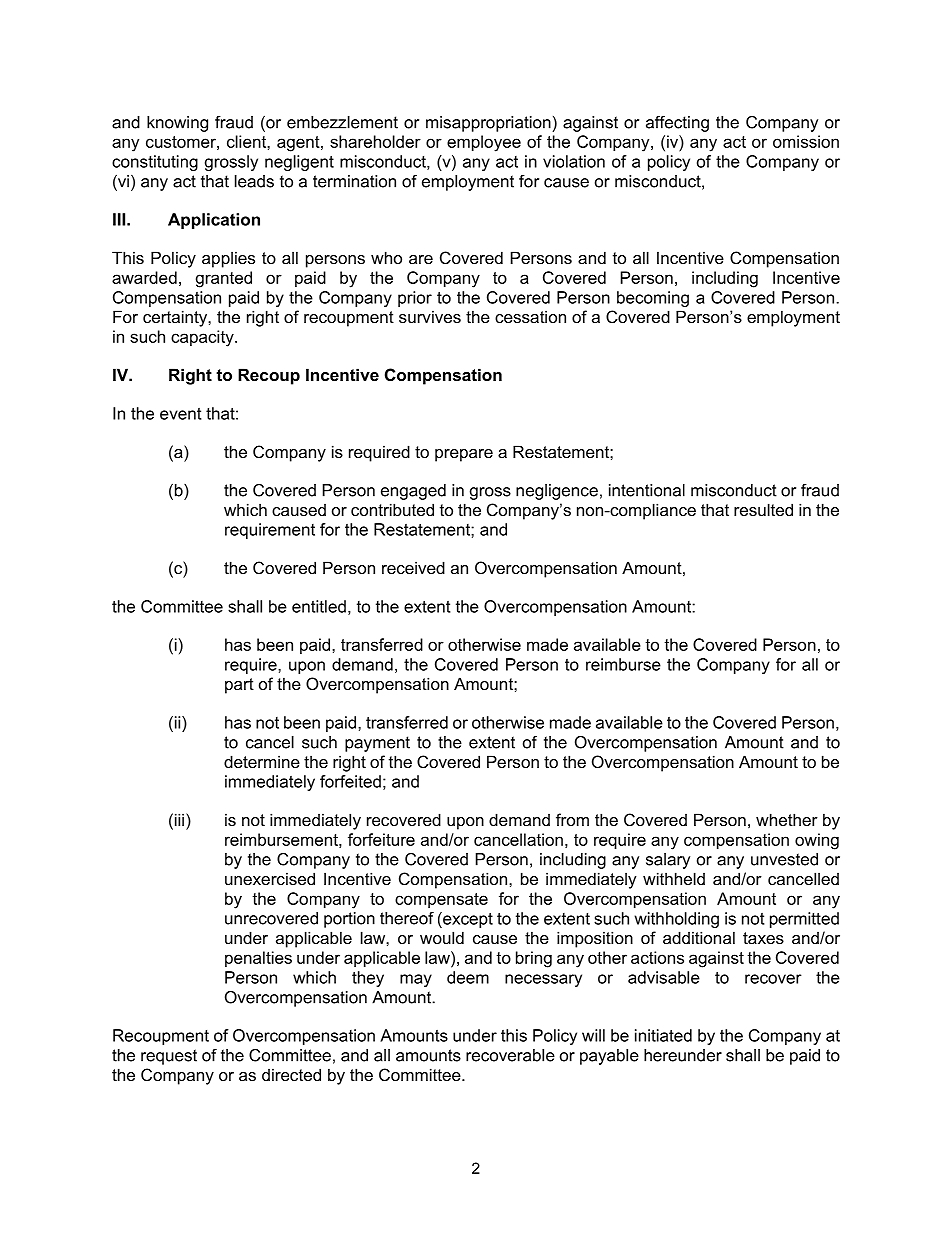 The height and width of the document is (1233, 952). What do you see at coordinates (169, 1057) in the document?
I see `request` at bounding box center [169, 1057].
